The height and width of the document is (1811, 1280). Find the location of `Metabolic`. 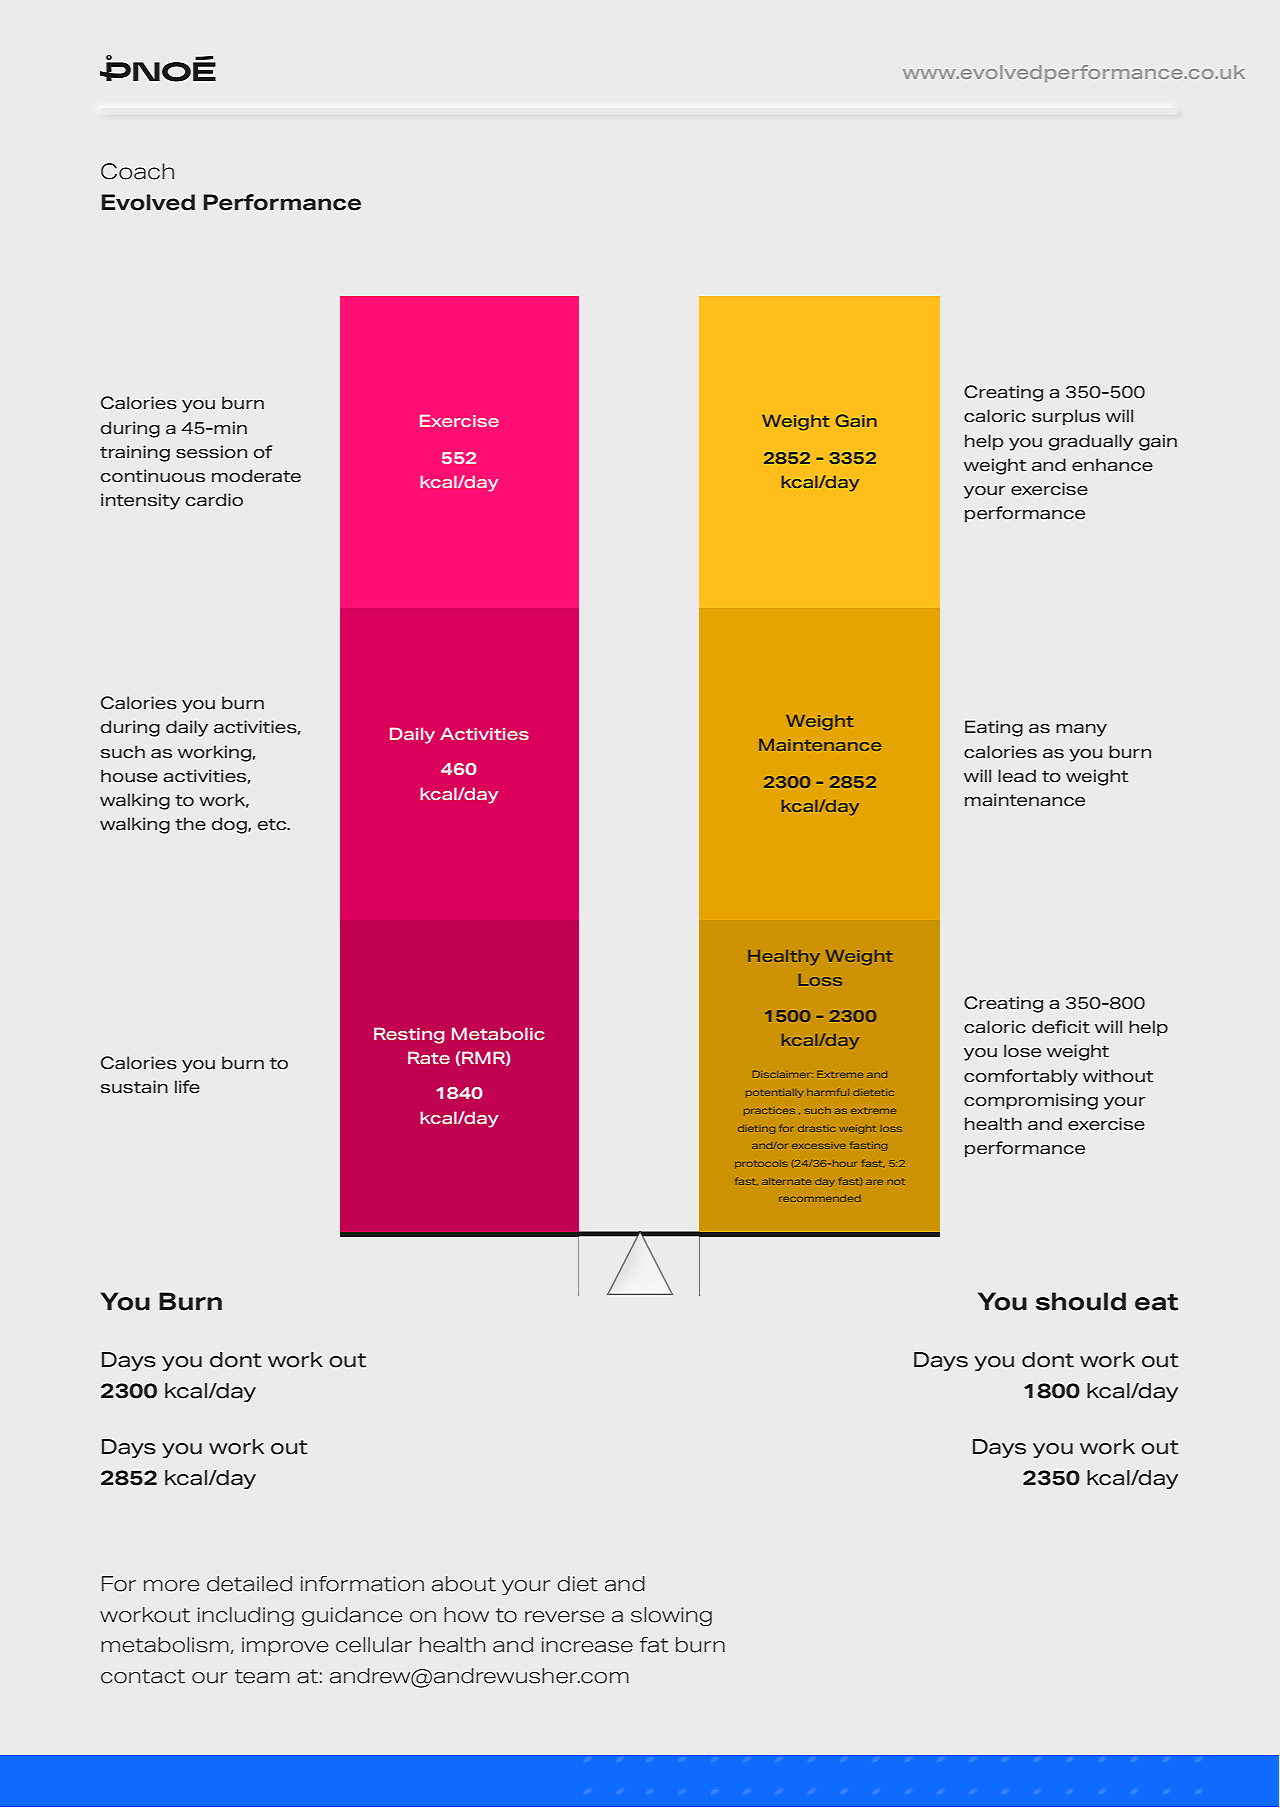

Metabolic is located at coordinates (498, 1033).
